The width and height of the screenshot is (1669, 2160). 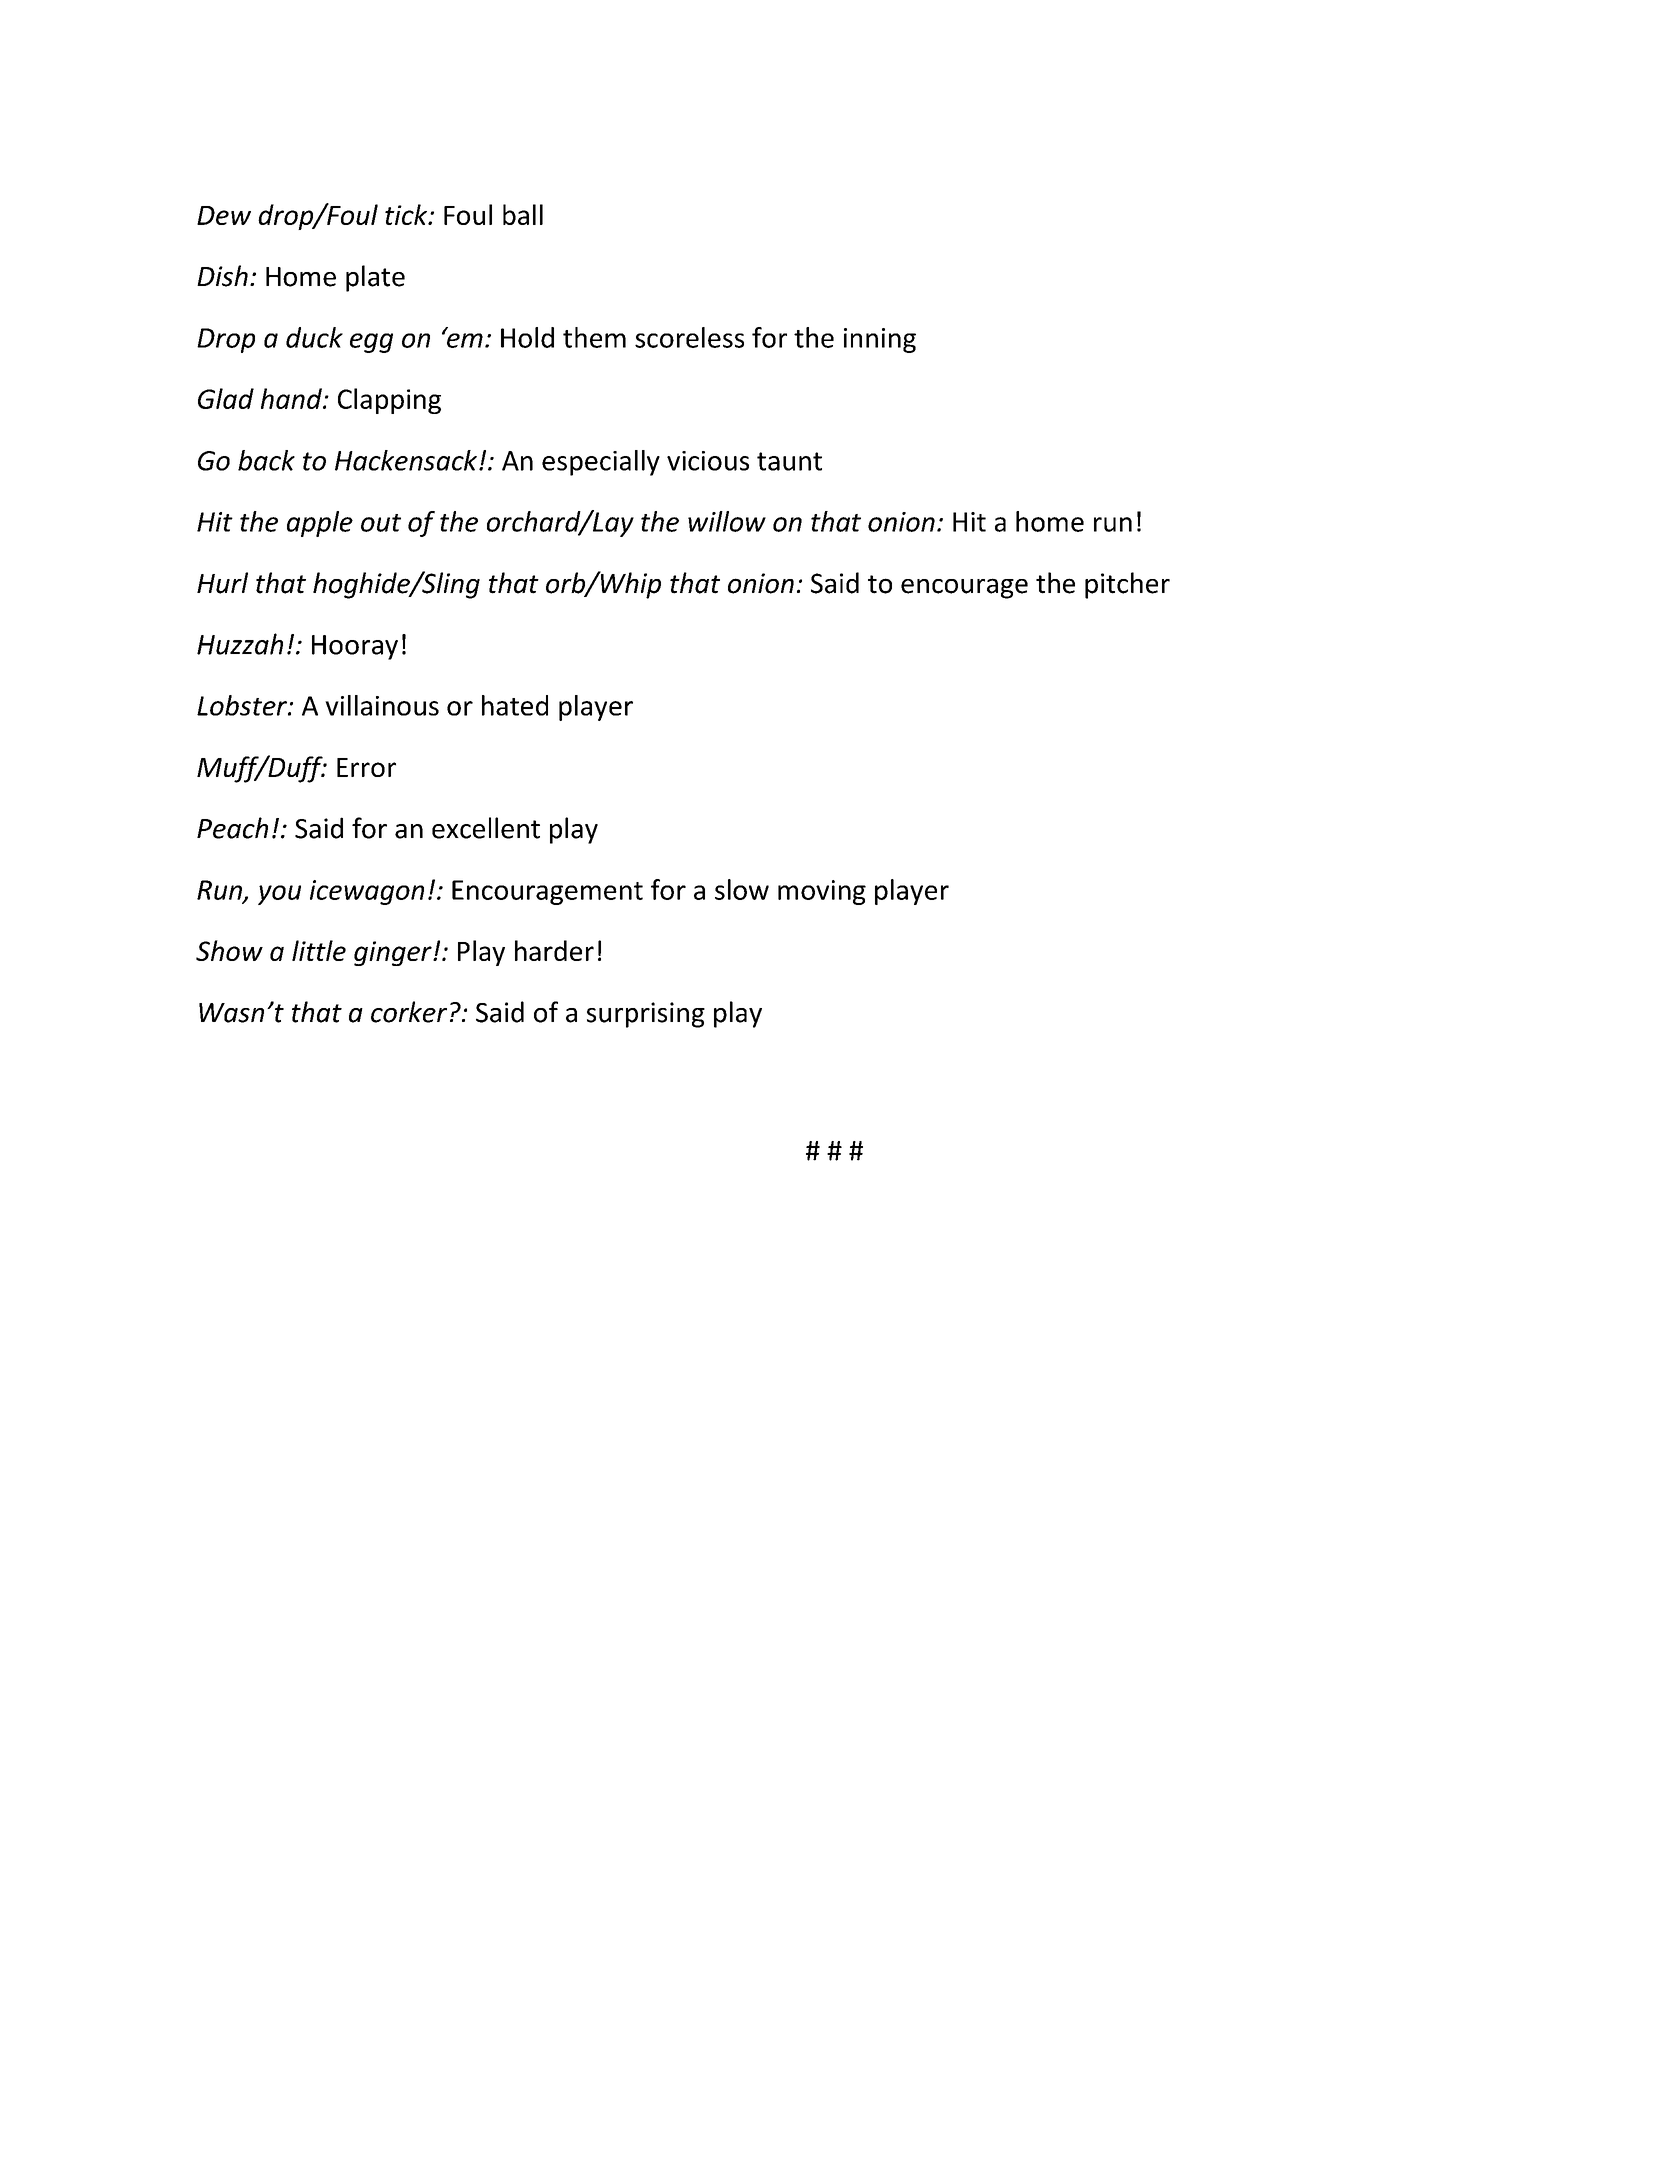 What do you see at coordinates (523, 214) in the screenshot?
I see `ball` at bounding box center [523, 214].
